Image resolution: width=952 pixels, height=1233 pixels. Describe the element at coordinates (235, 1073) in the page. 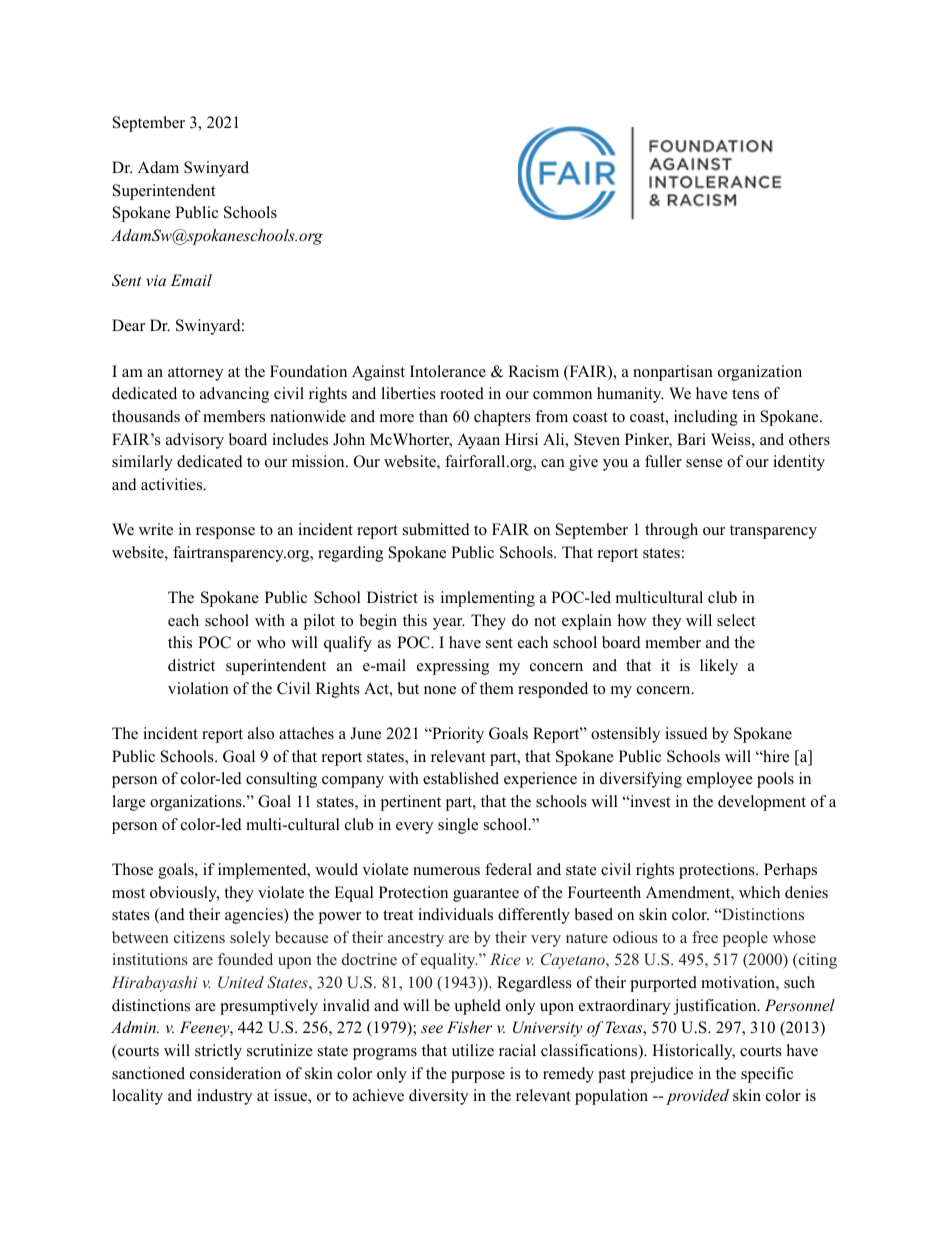

I see `consideration` at that location.
